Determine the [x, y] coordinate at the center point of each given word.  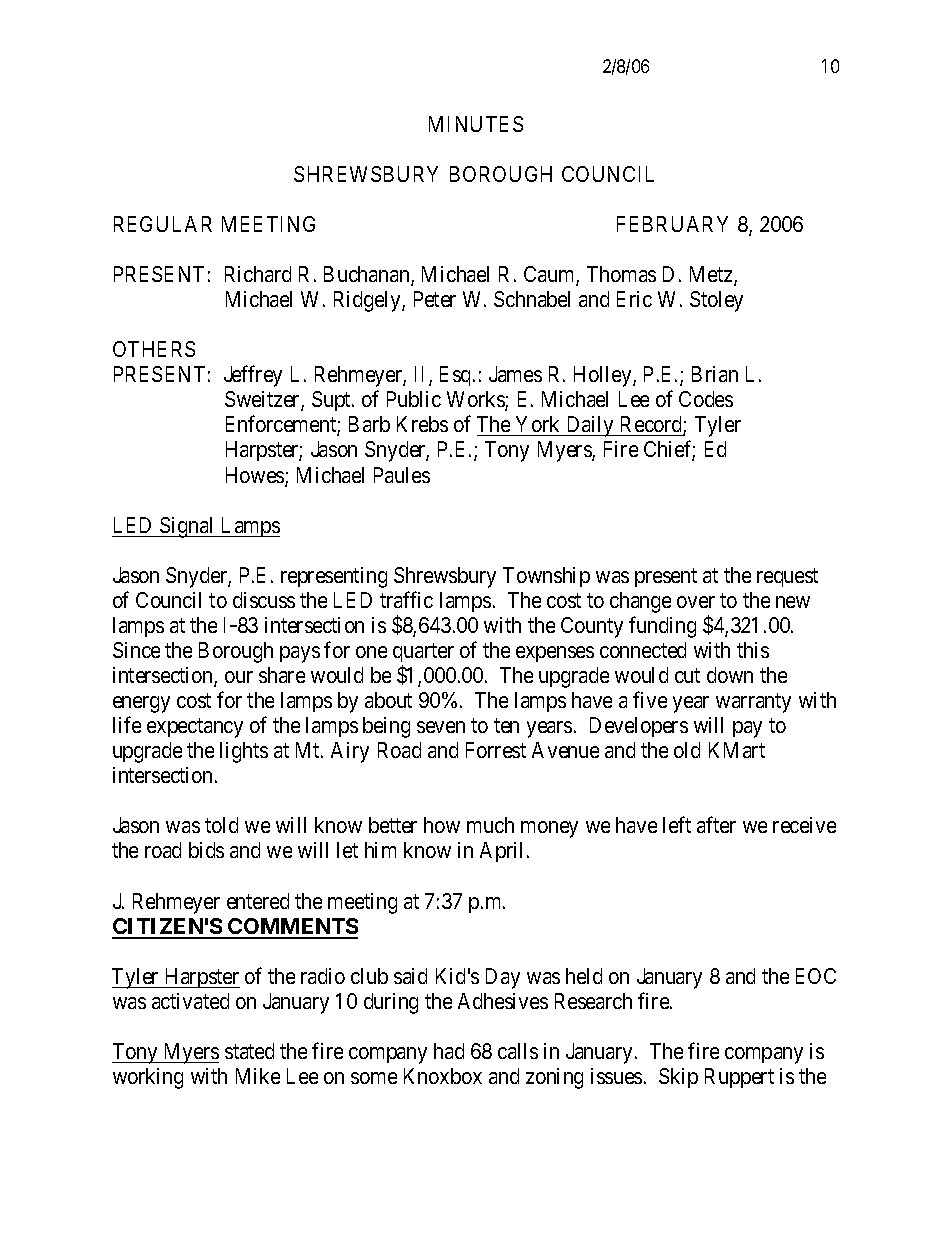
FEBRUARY [672, 224]
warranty [753, 703]
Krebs [422, 424]
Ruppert [739, 1078]
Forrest [496, 750]
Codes [706, 399]
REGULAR [163, 224]
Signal [187, 527]
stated [249, 1051]
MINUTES [476, 124]
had [449, 1051]
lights [244, 752]
